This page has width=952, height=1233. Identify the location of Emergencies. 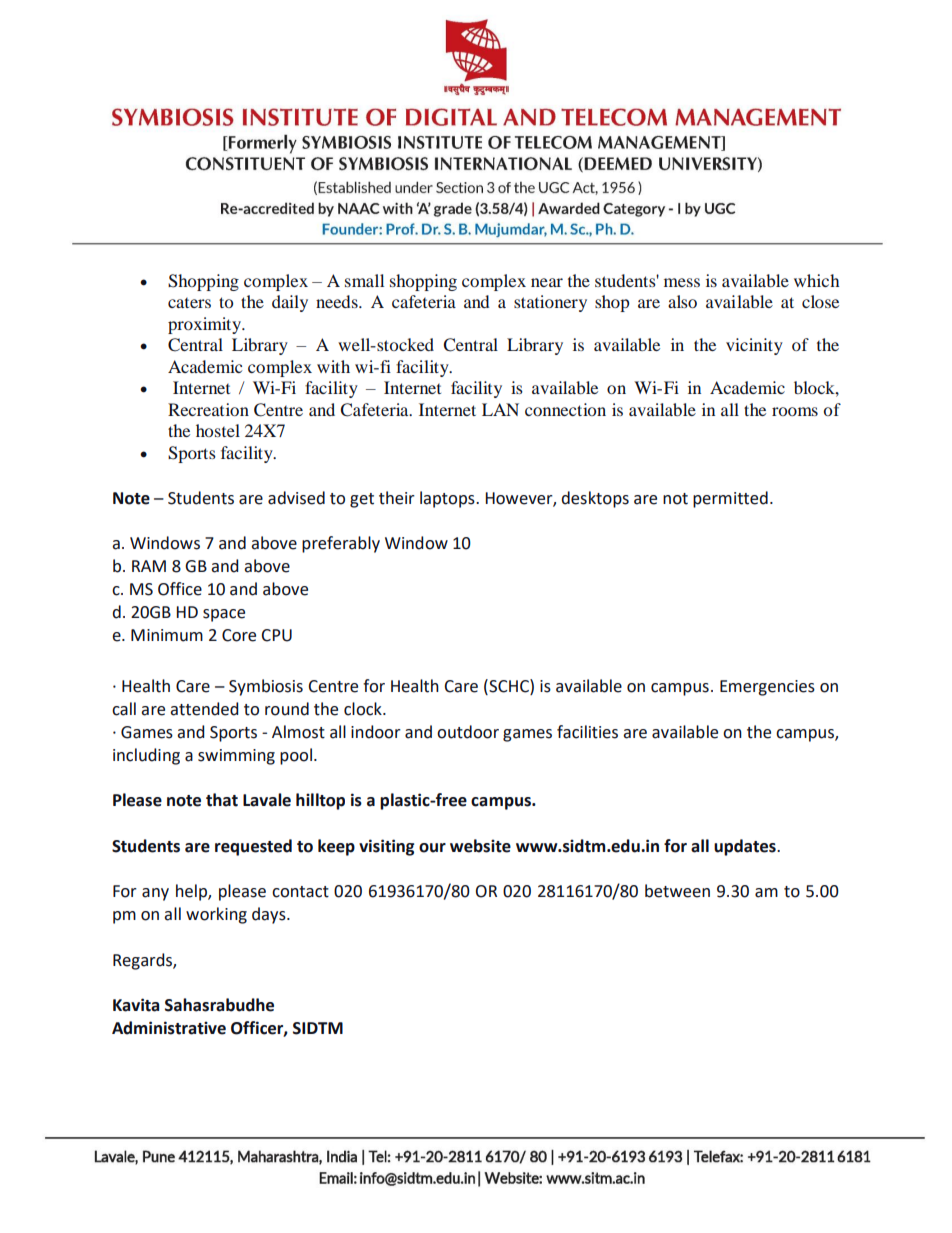
(767, 688).
